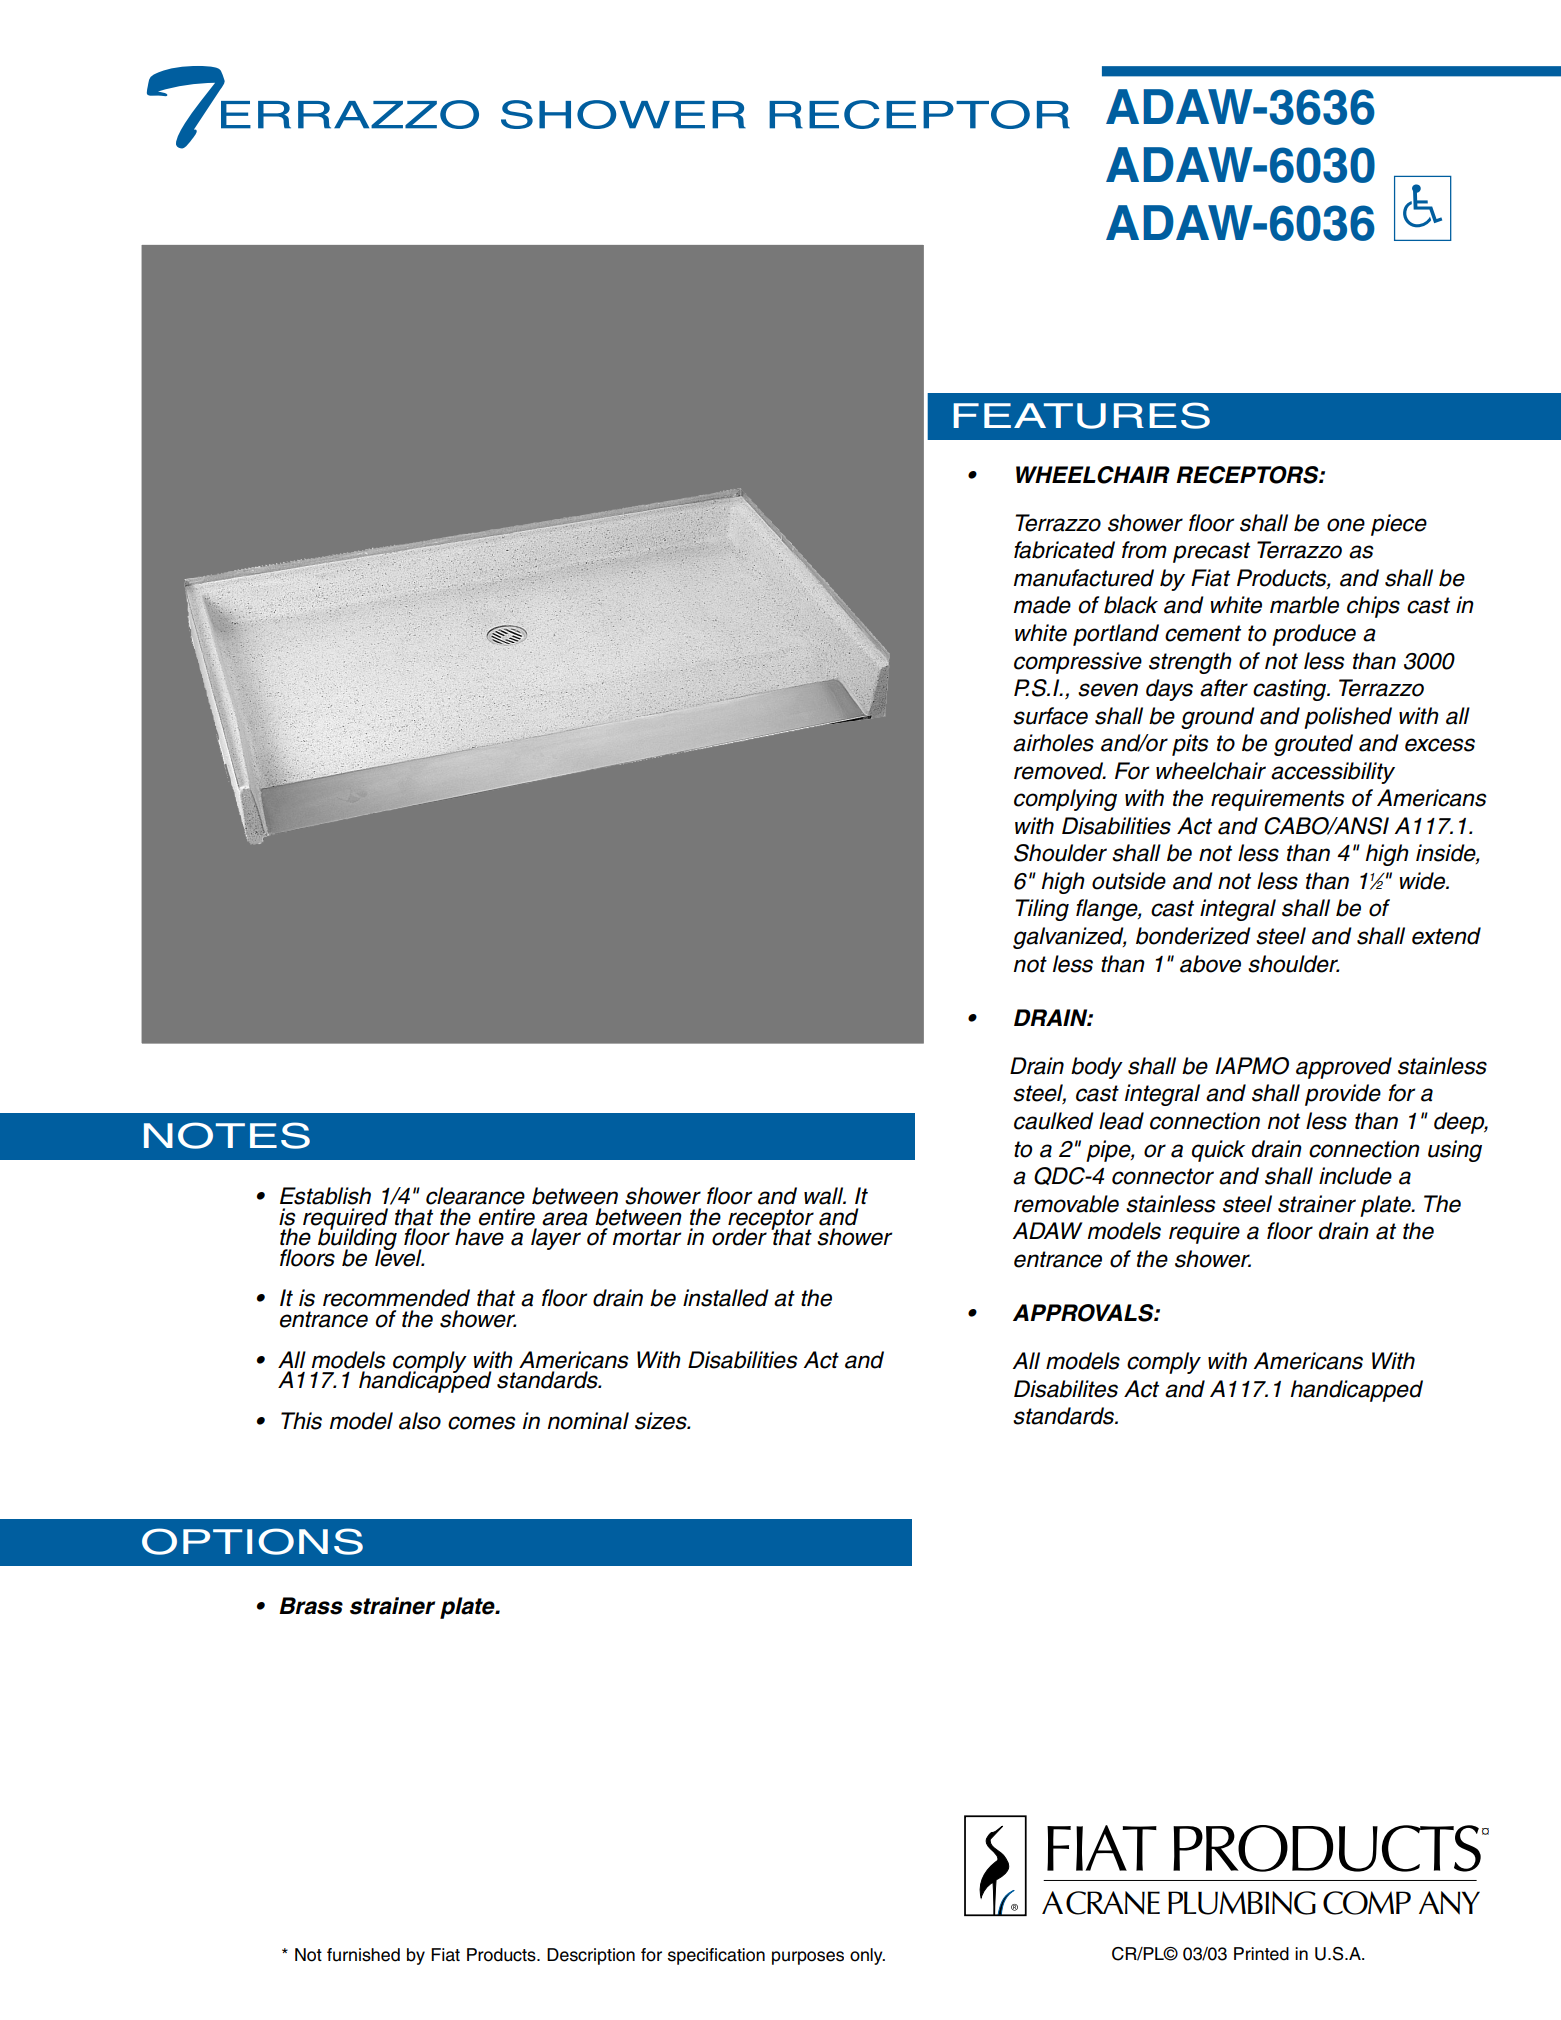 The image size is (1561, 2020). Describe the element at coordinates (867, 1956) in the screenshot. I see `only` at that location.
